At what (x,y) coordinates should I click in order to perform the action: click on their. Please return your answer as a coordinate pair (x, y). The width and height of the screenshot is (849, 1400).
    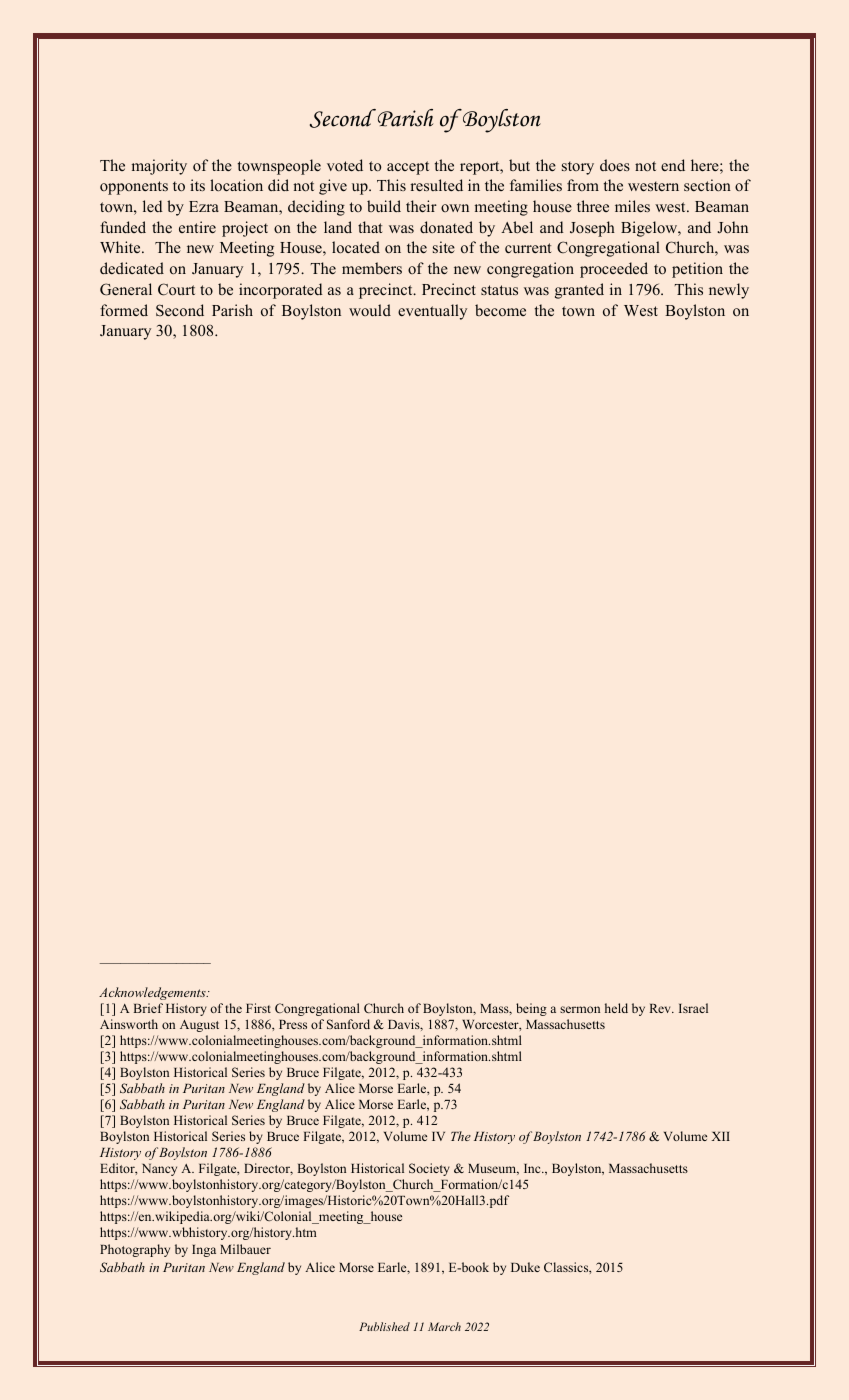
    Looking at the image, I should click on (421, 206).
